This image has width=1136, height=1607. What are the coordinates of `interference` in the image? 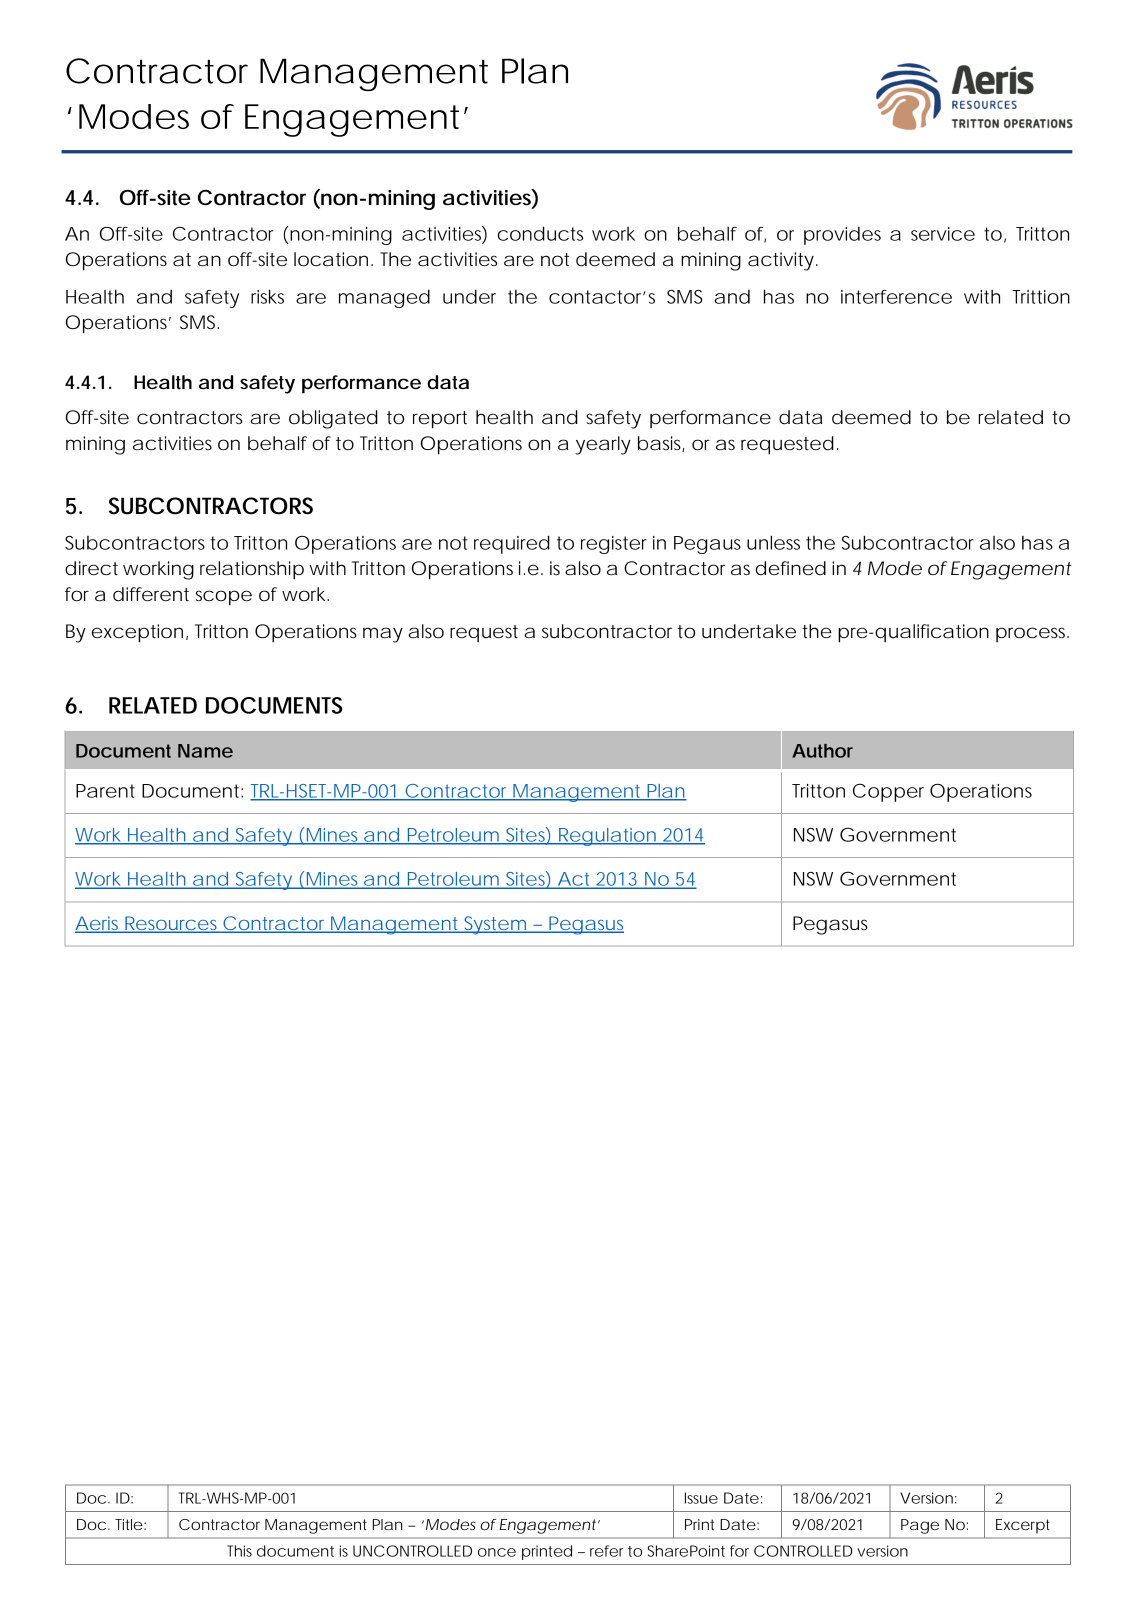 It's located at (896, 297).
